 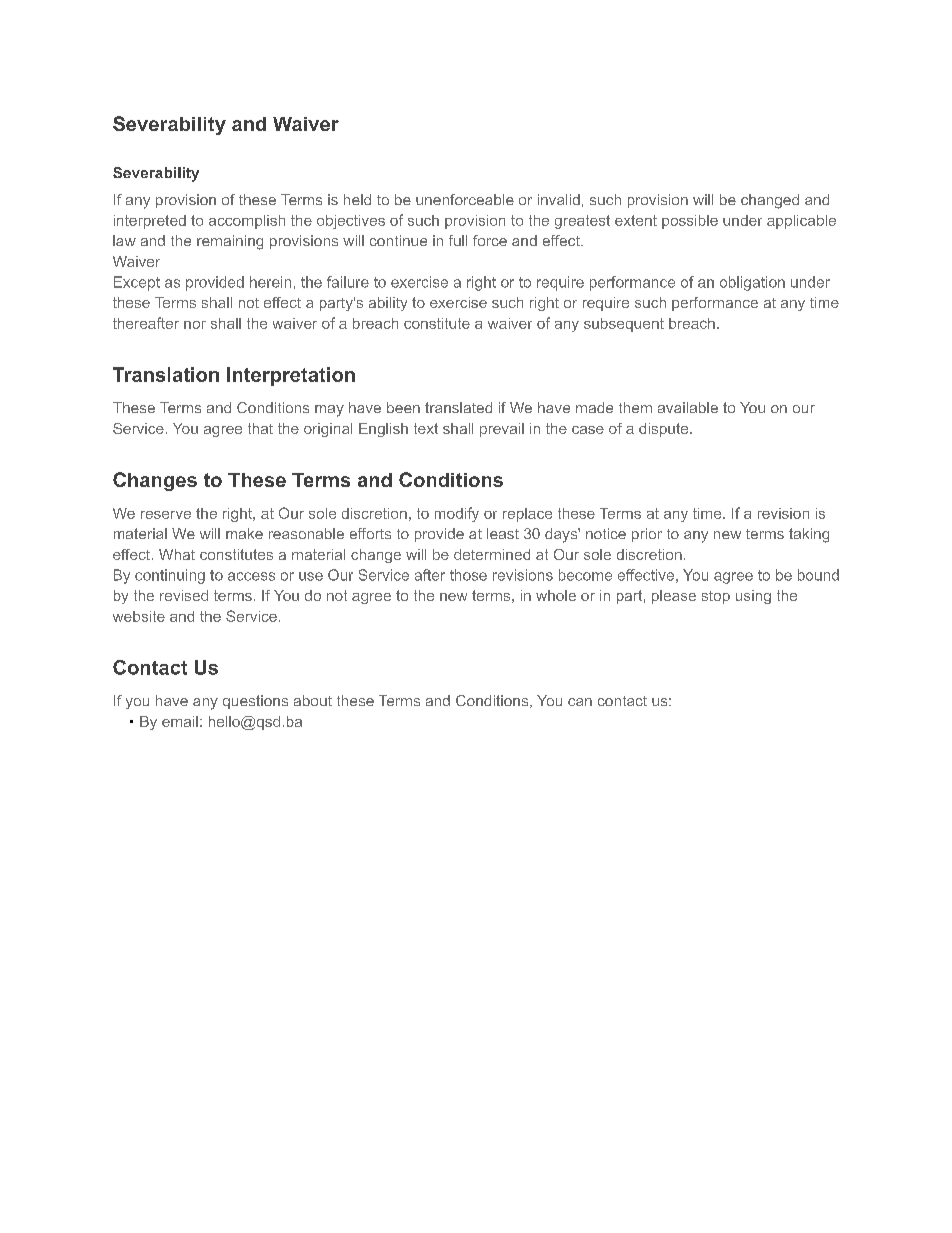 What do you see at coordinates (468, 575) in the page?
I see `those` at bounding box center [468, 575].
